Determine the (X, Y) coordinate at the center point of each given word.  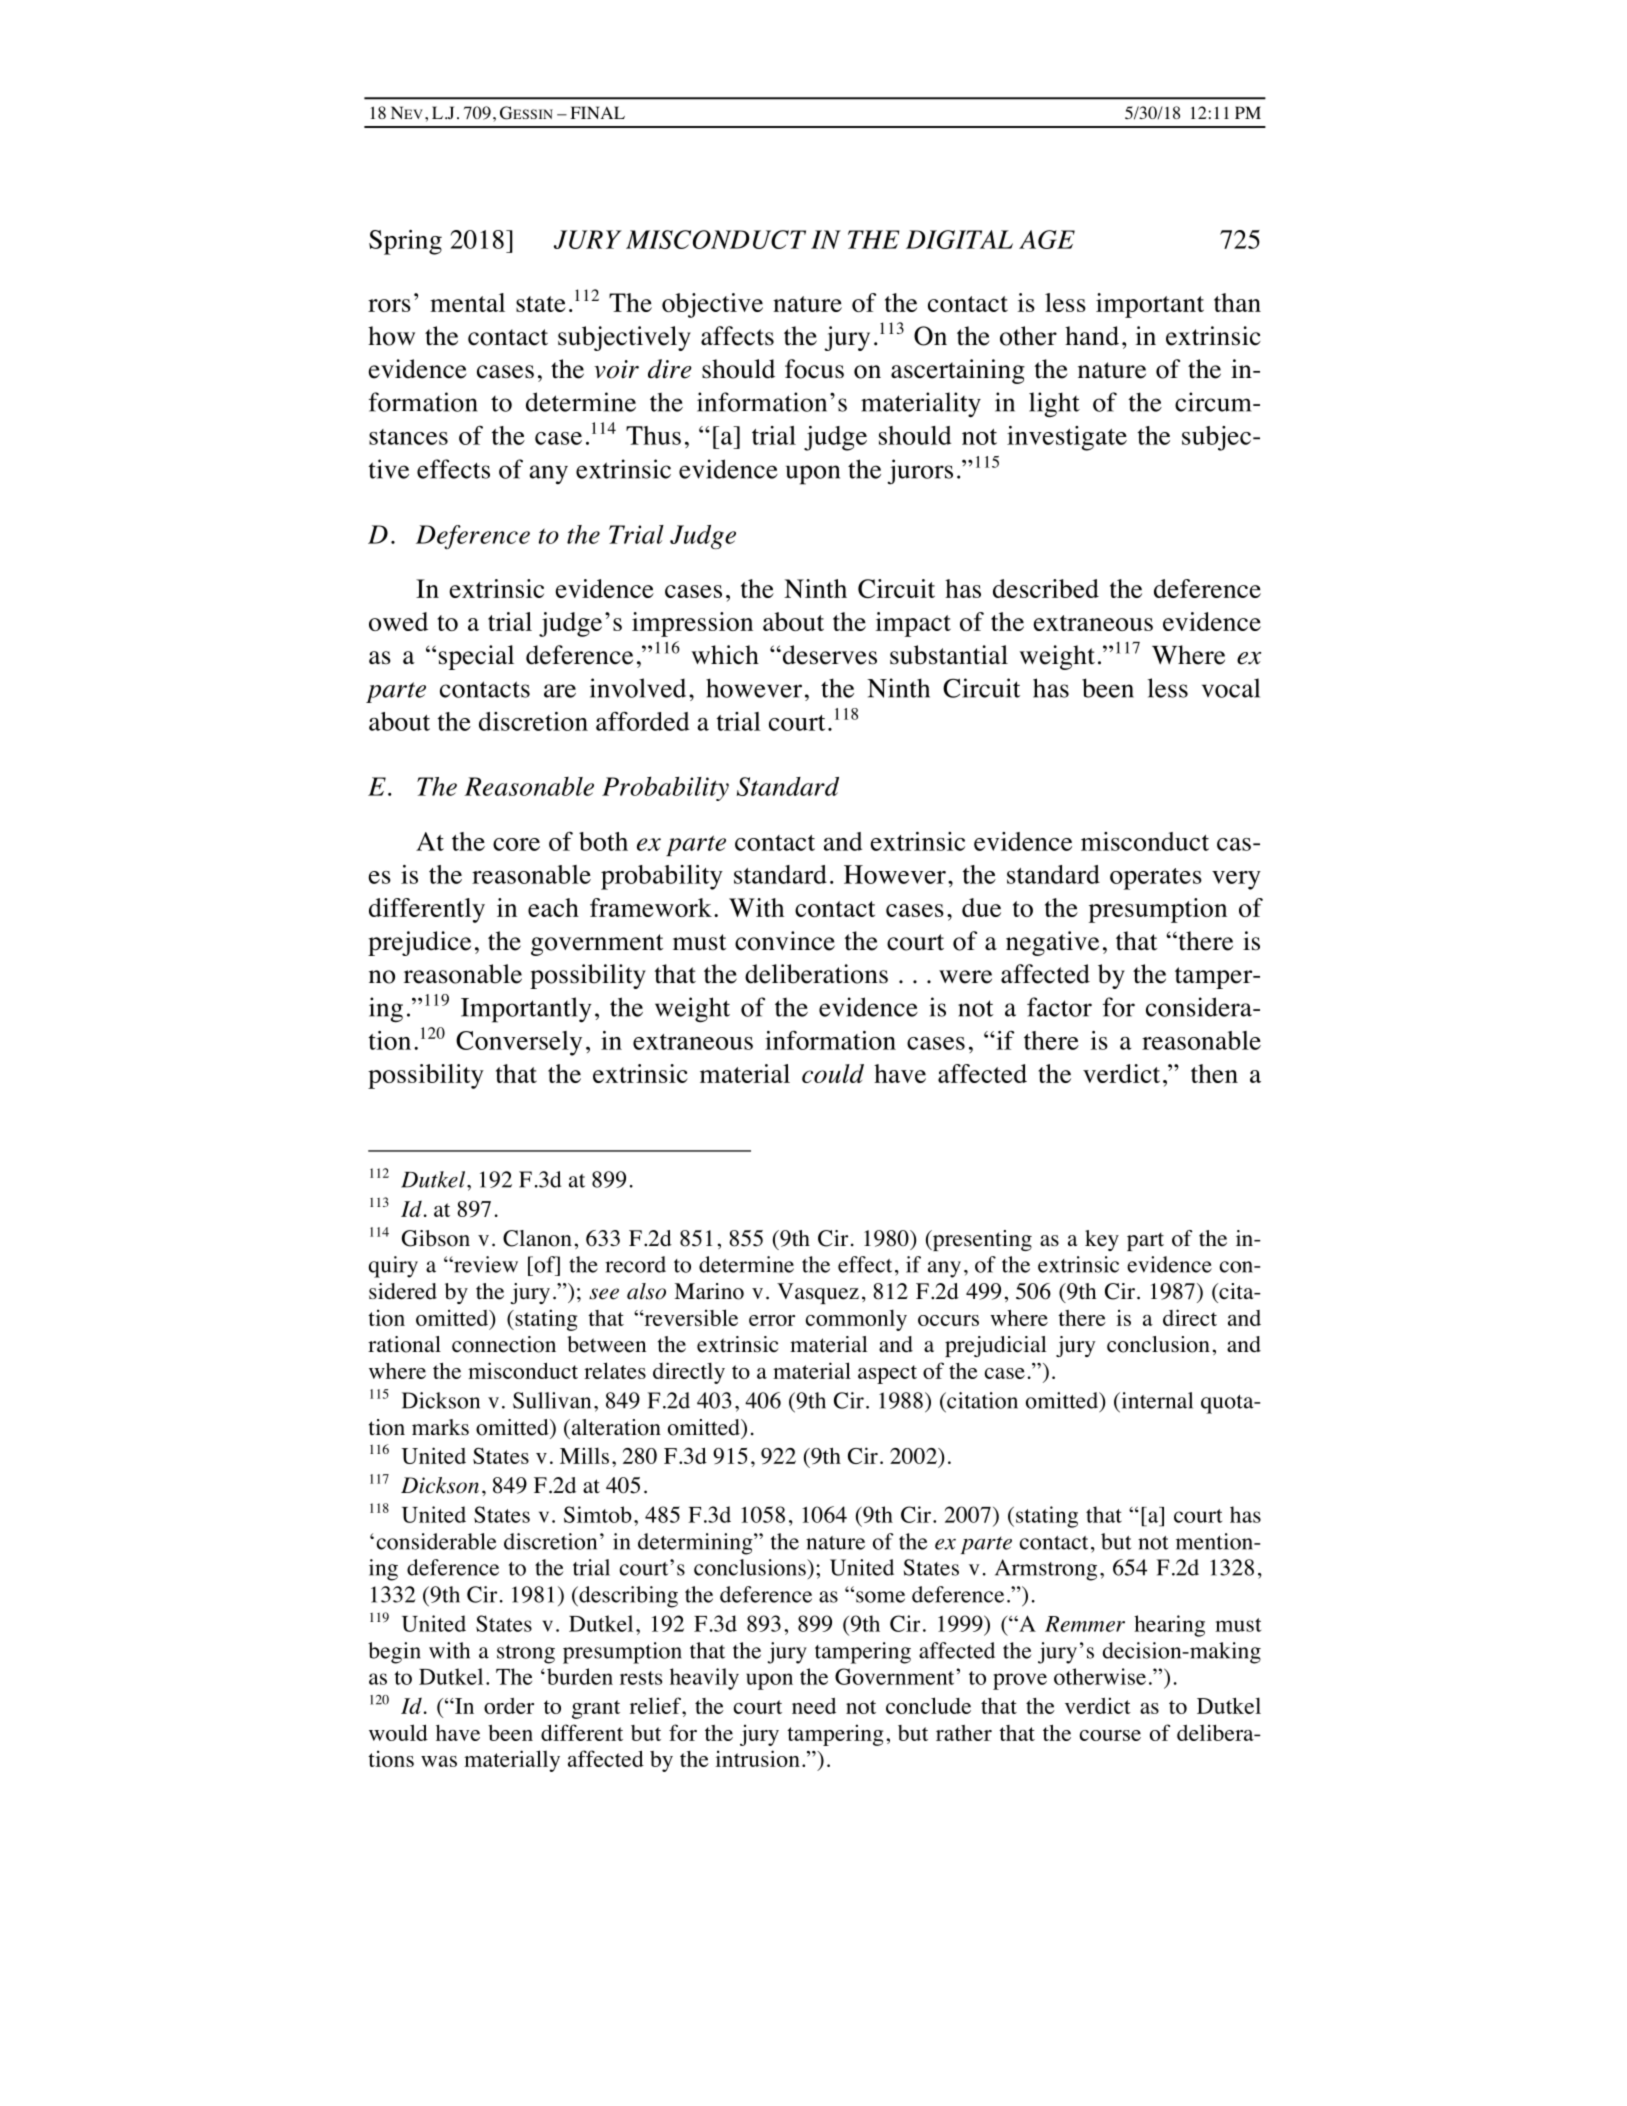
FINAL (597, 112)
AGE (1047, 239)
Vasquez (818, 1293)
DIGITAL (959, 239)
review (485, 1264)
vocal (1231, 688)
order (509, 1706)
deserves (828, 655)
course (1110, 1735)
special (476, 657)
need (814, 1706)
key (1102, 1240)
